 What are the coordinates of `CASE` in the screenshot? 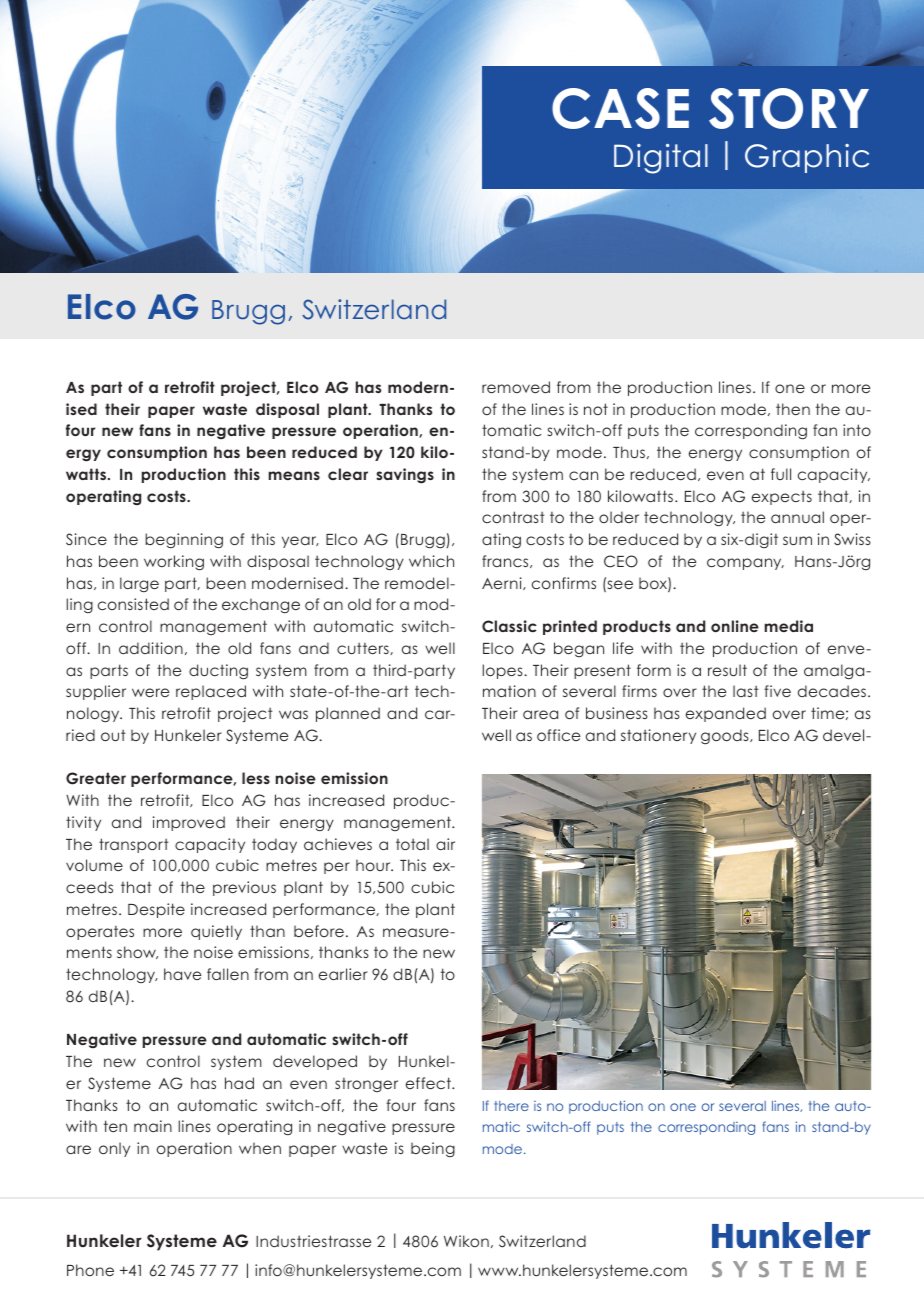 It's located at (620, 108).
